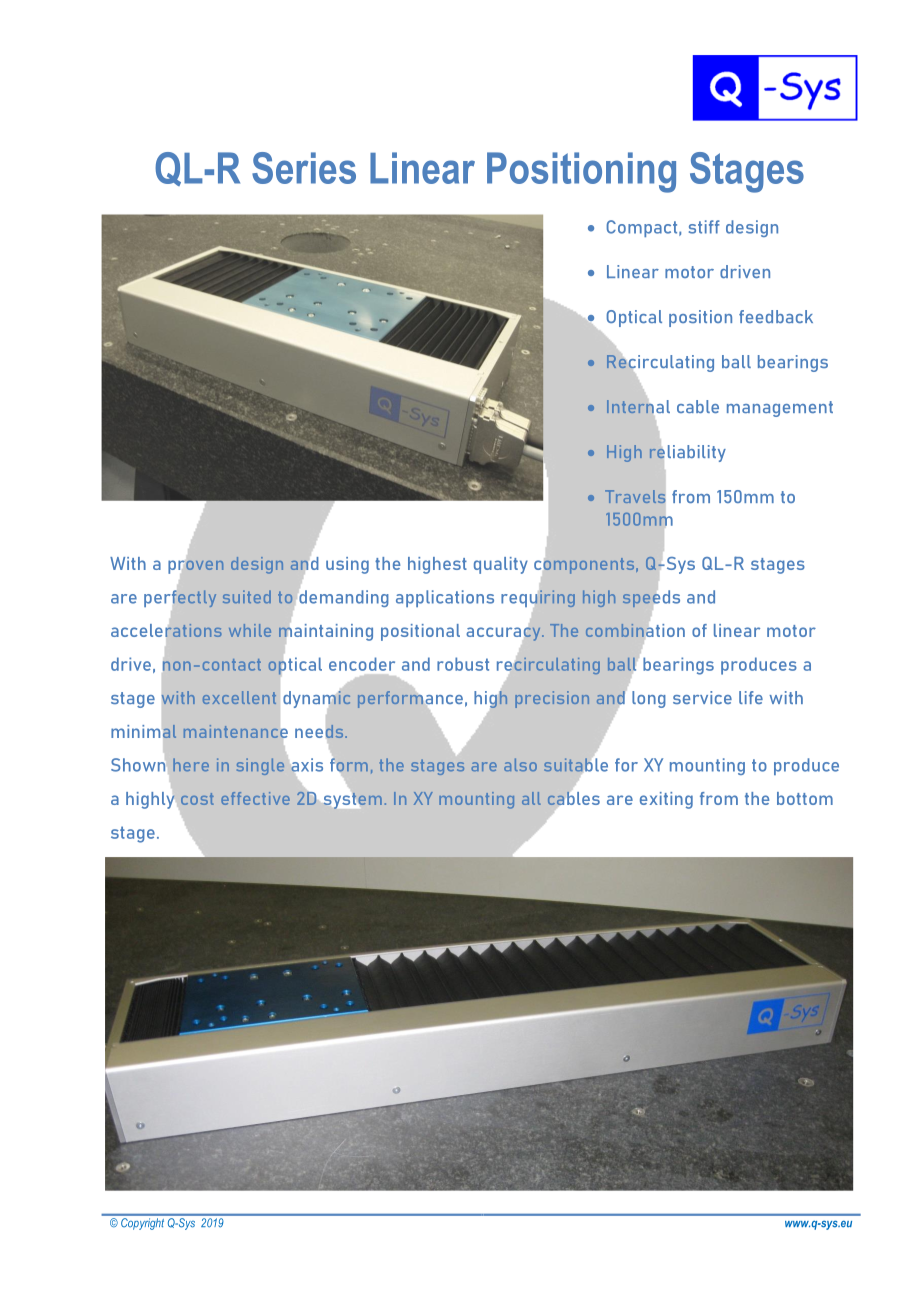  I want to click on single, so click(260, 766).
